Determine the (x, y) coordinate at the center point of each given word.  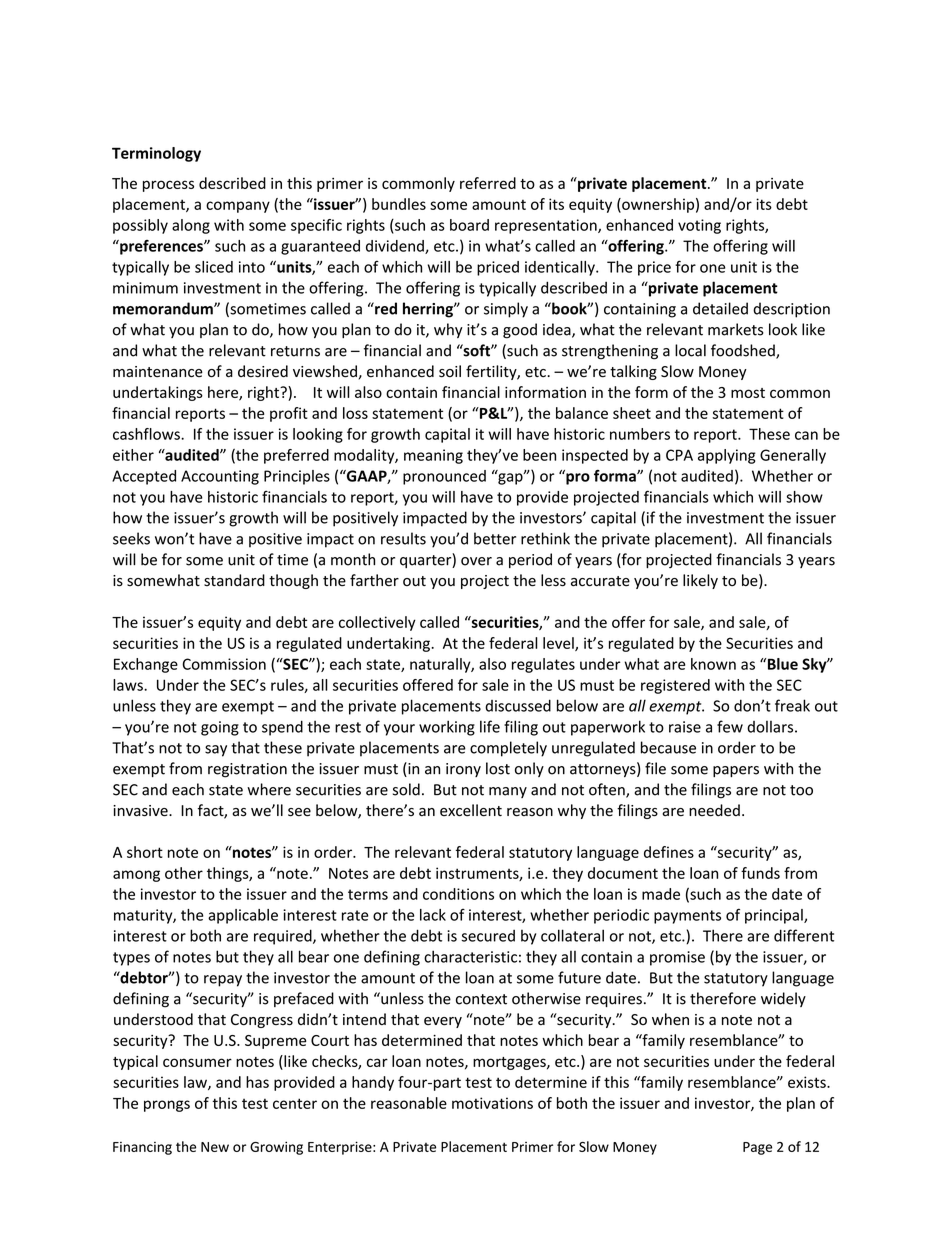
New (215, 1147)
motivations (492, 1103)
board (469, 225)
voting (699, 226)
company (238, 207)
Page (757, 1148)
